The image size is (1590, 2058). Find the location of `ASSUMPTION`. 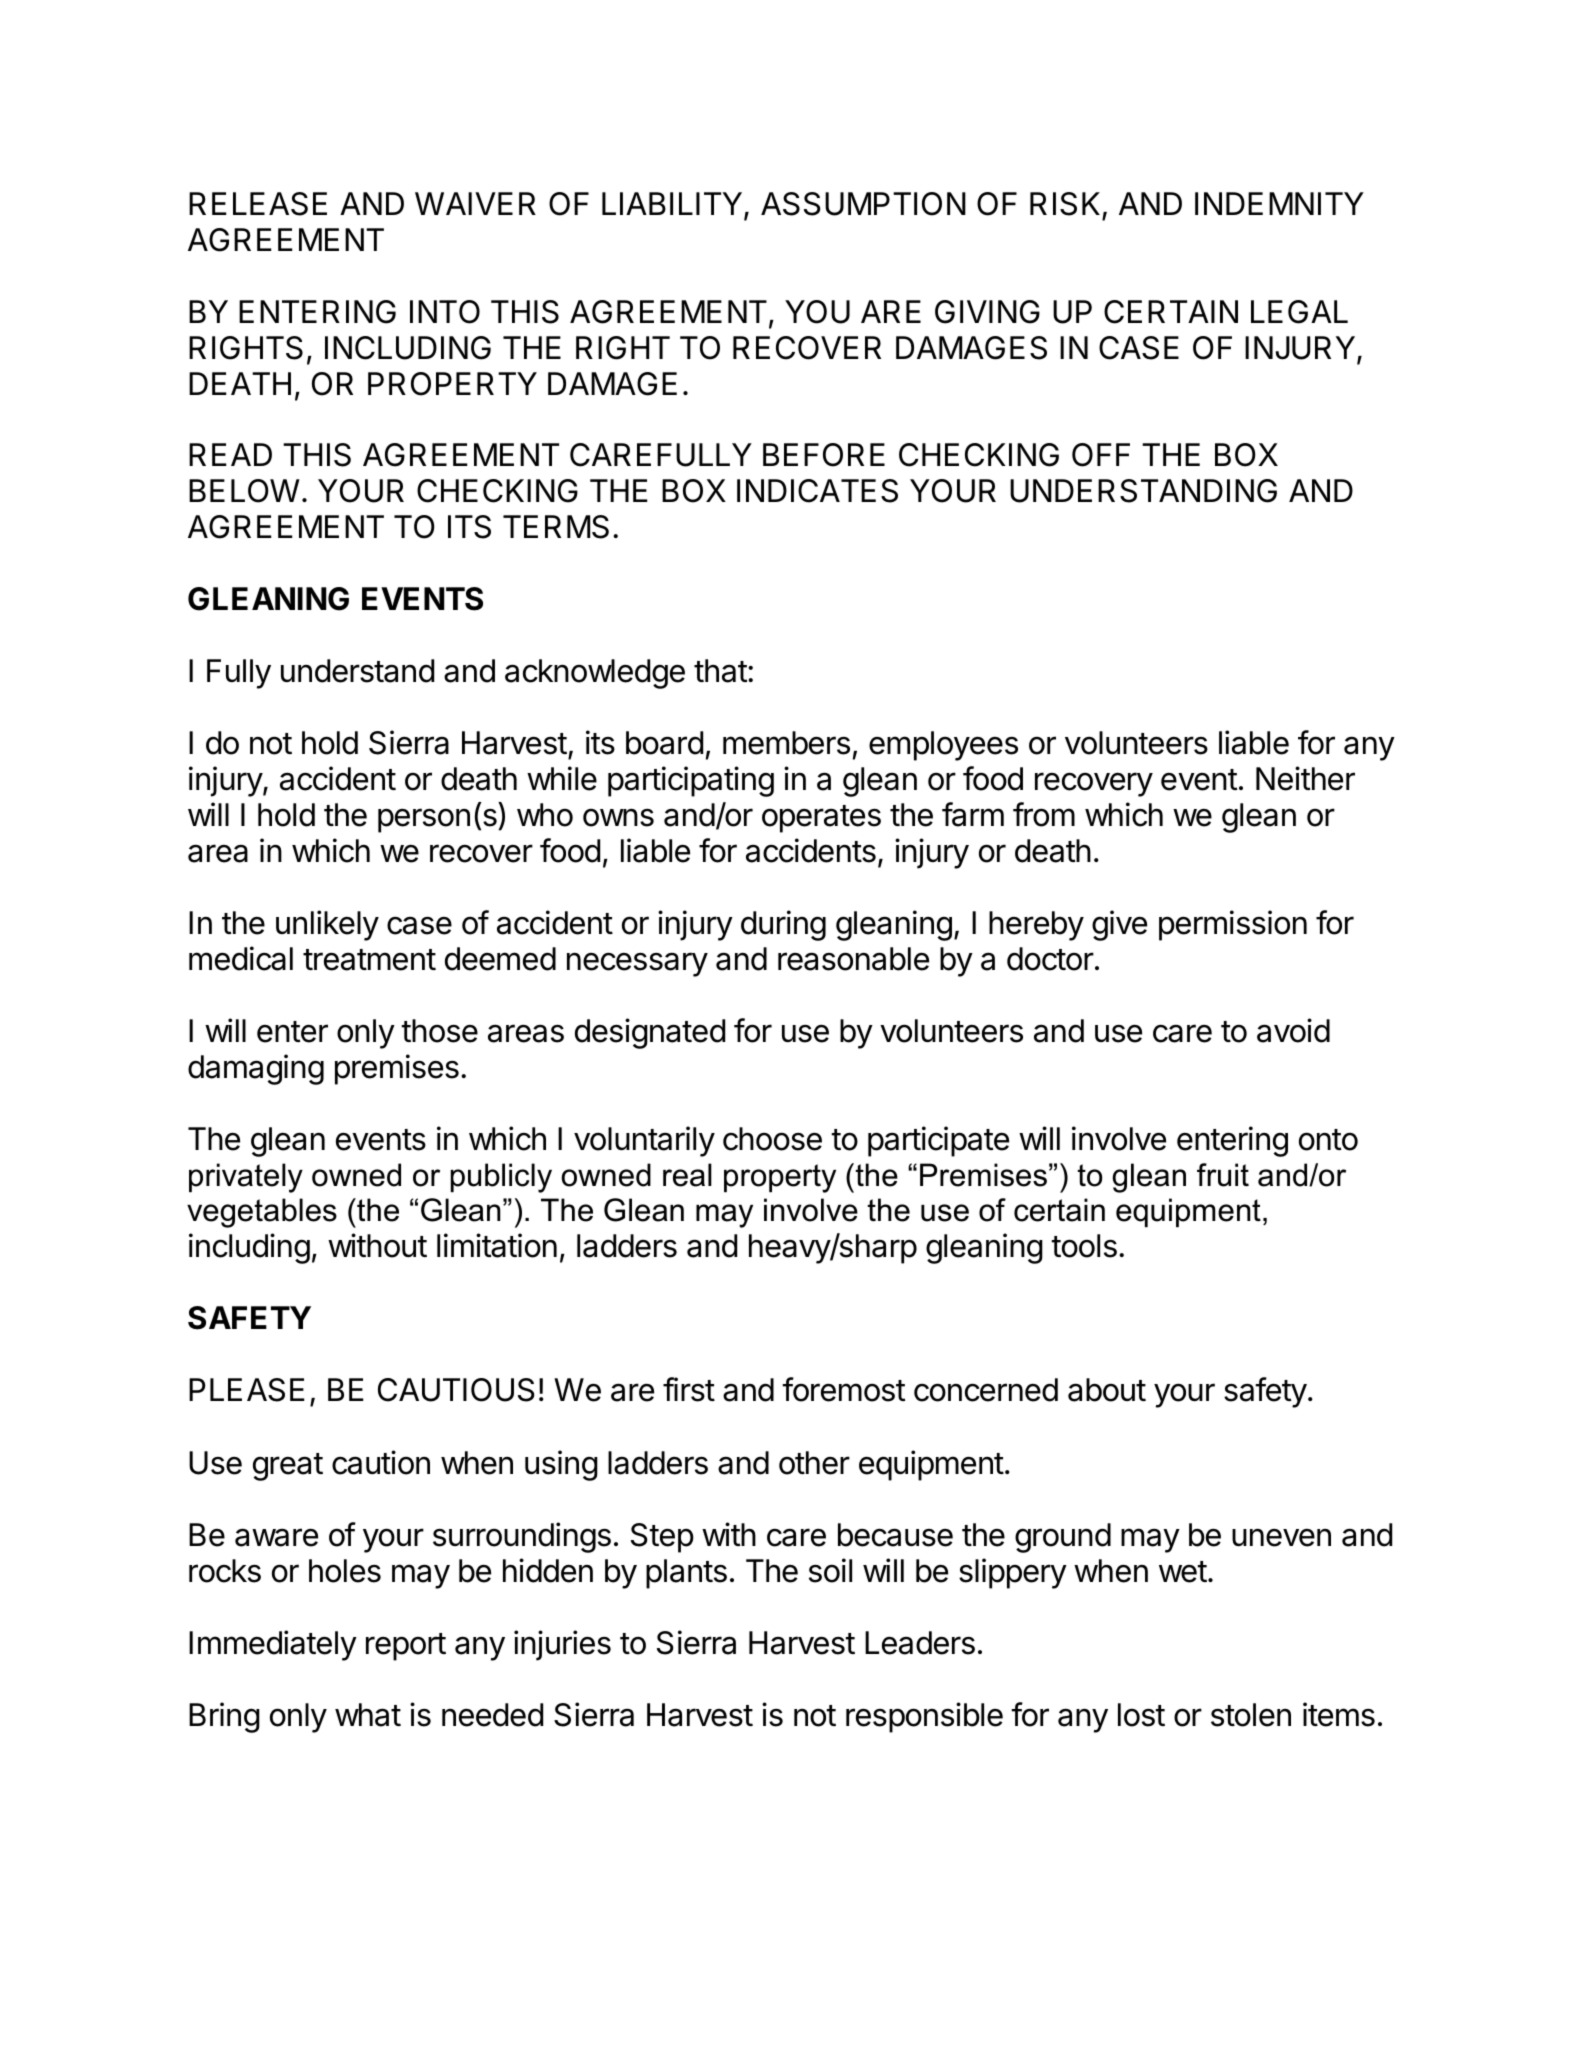

ASSUMPTION is located at coordinates (863, 204).
